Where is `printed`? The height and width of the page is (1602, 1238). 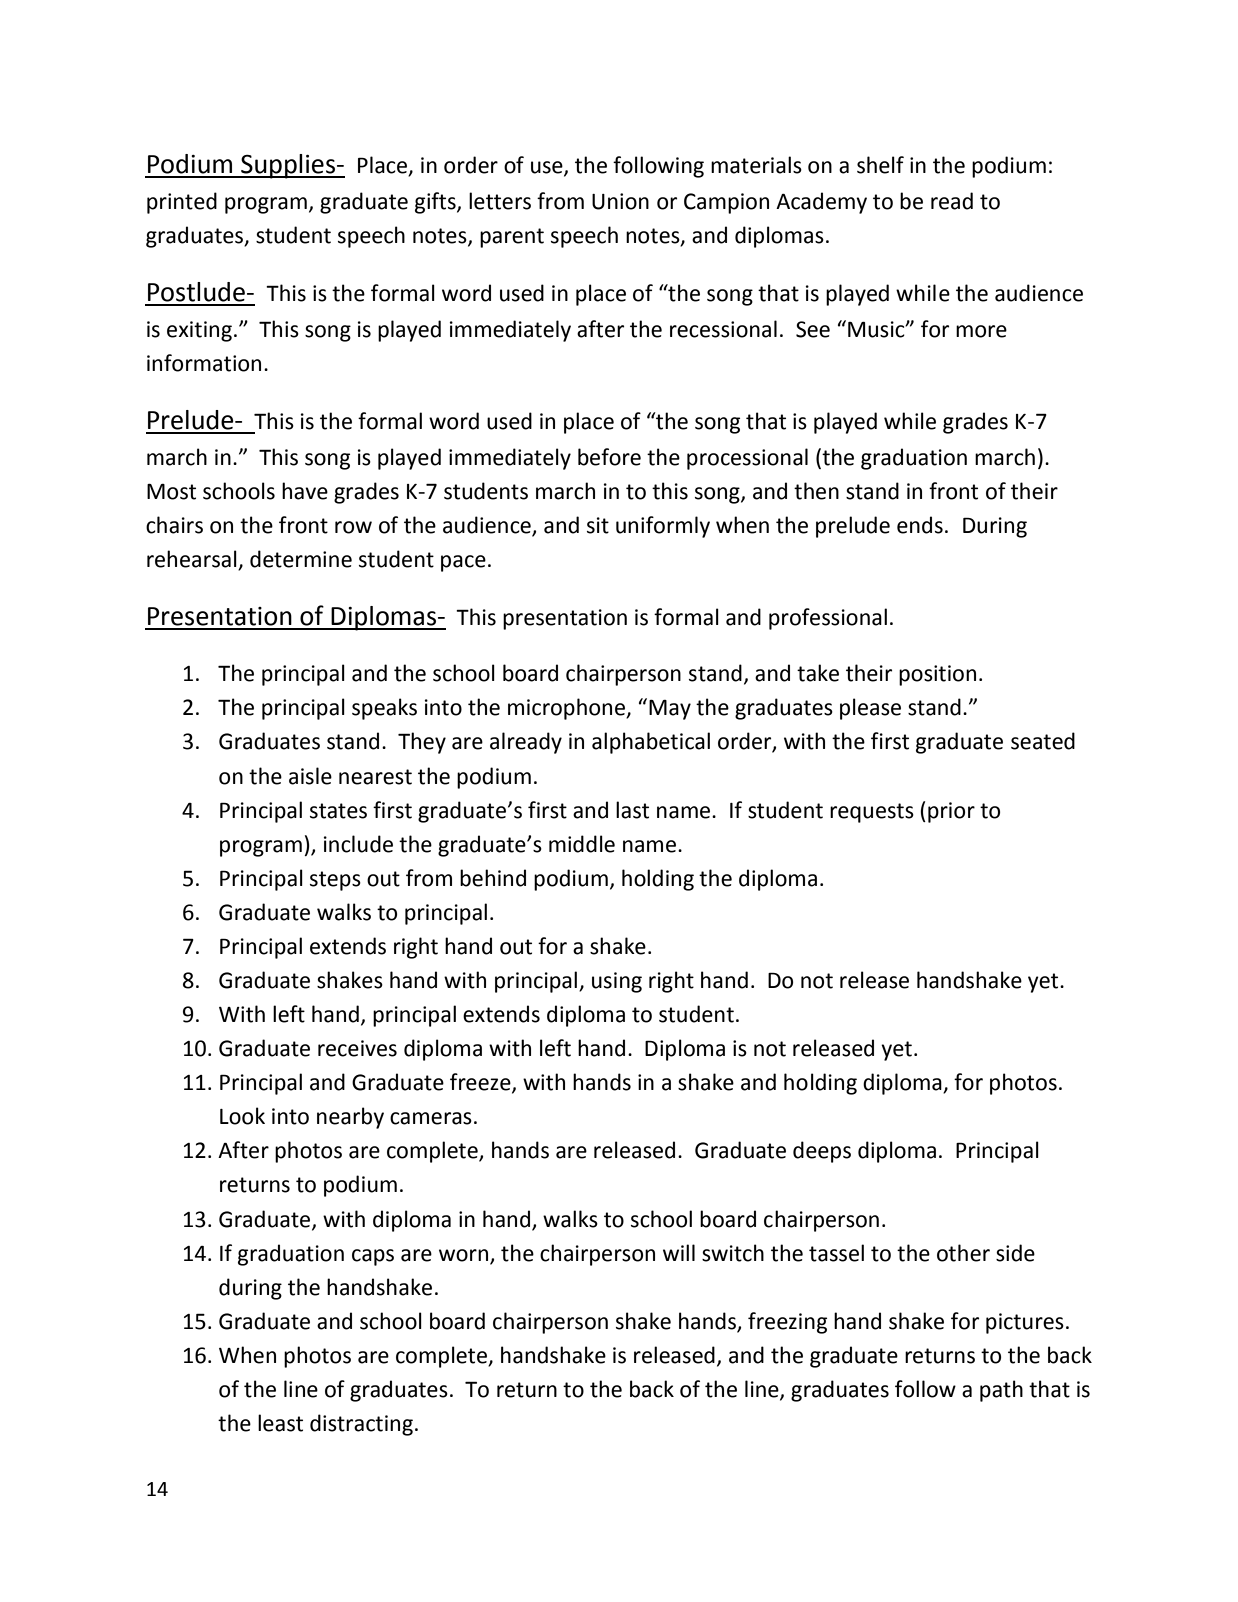
printed is located at coordinates (182, 203).
